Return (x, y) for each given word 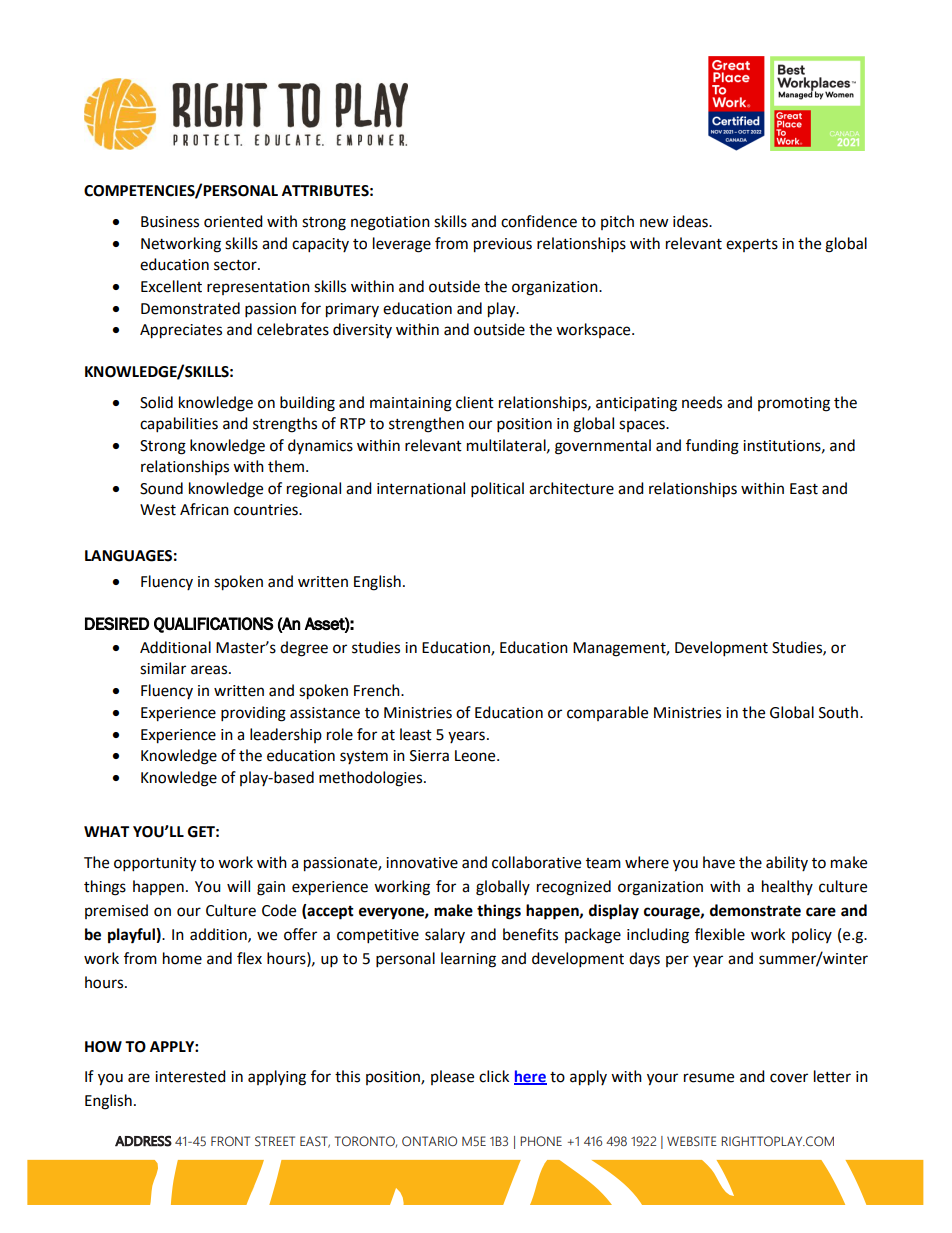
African (204, 509)
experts (752, 245)
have (719, 862)
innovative (422, 863)
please (452, 1077)
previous (503, 245)
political (497, 490)
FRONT (230, 1141)
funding (712, 447)
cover (789, 1078)
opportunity (155, 864)
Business (170, 222)
